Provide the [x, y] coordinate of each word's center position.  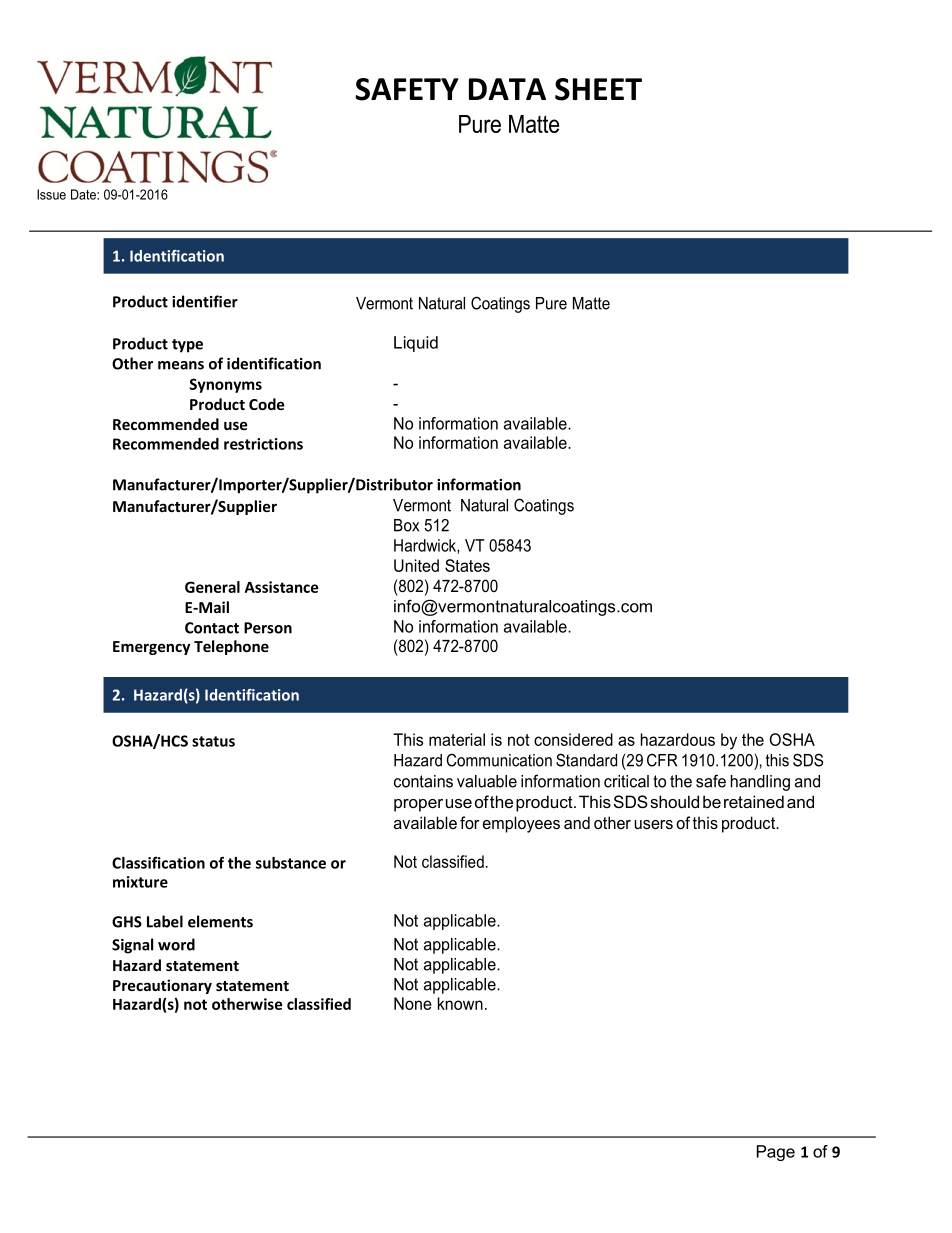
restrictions [263, 444]
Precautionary [162, 986]
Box [406, 525]
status [213, 741]
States [467, 565]
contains [423, 781]
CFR [662, 760]
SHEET [598, 89]
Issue [51, 194]
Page [776, 1153]
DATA [507, 89]
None [413, 1003]
